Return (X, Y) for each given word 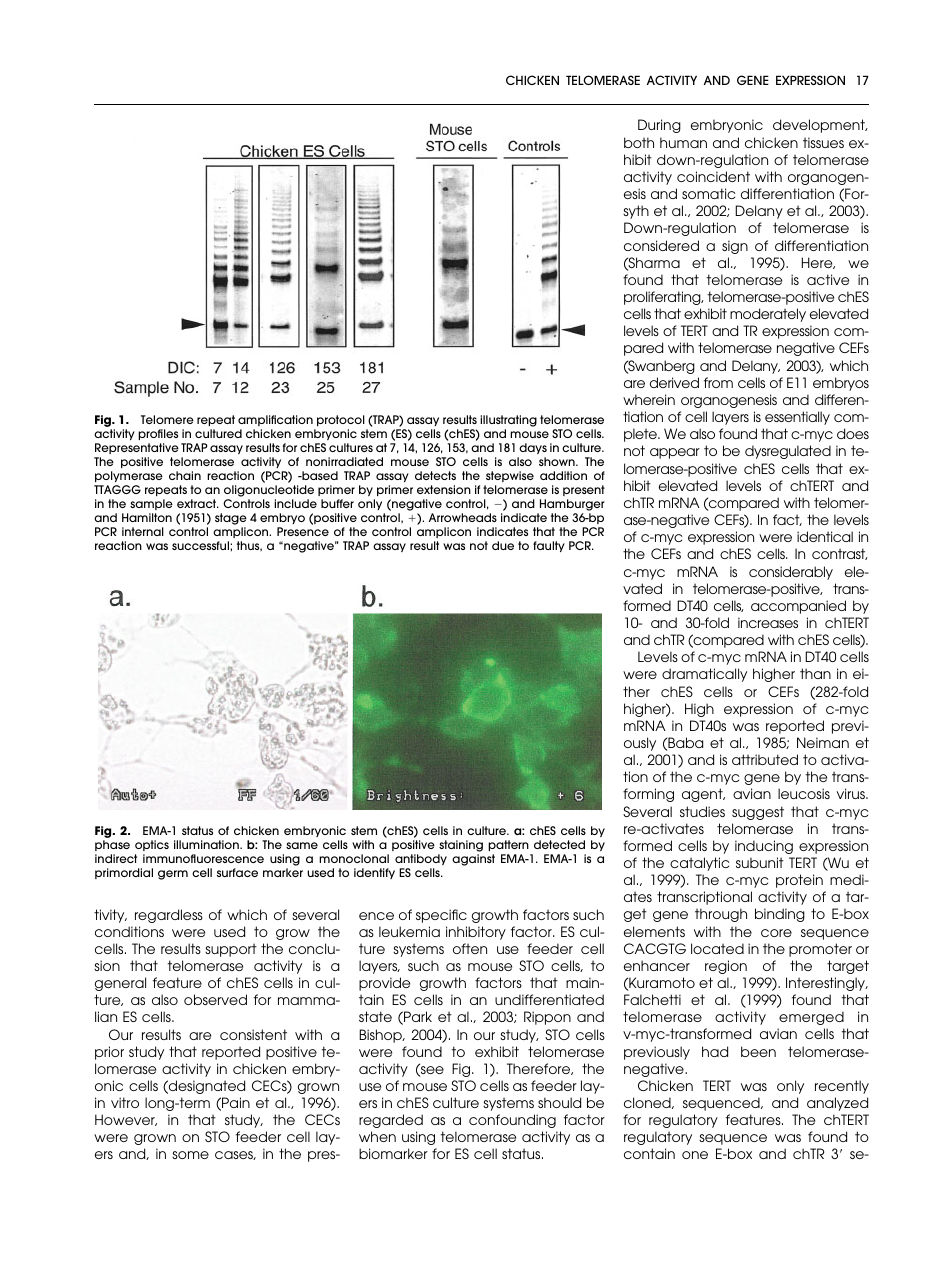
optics (152, 845)
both (639, 142)
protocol (341, 420)
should (559, 1102)
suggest (758, 813)
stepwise (510, 476)
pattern (508, 845)
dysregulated (788, 452)
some (190, 1155)
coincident (713, 176)
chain (185, 475)
